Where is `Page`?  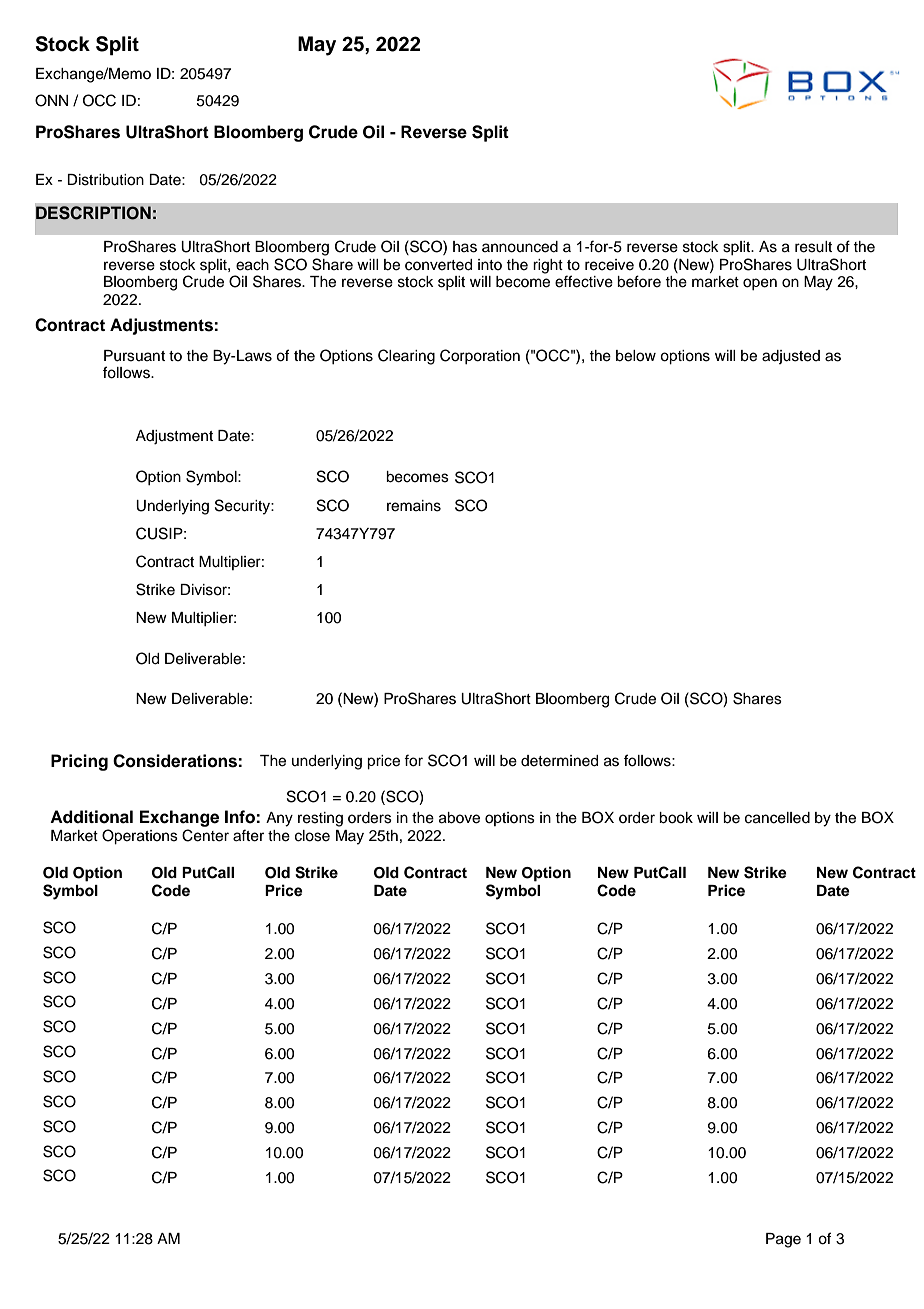
Page is located at coordinates (783, 1240).
